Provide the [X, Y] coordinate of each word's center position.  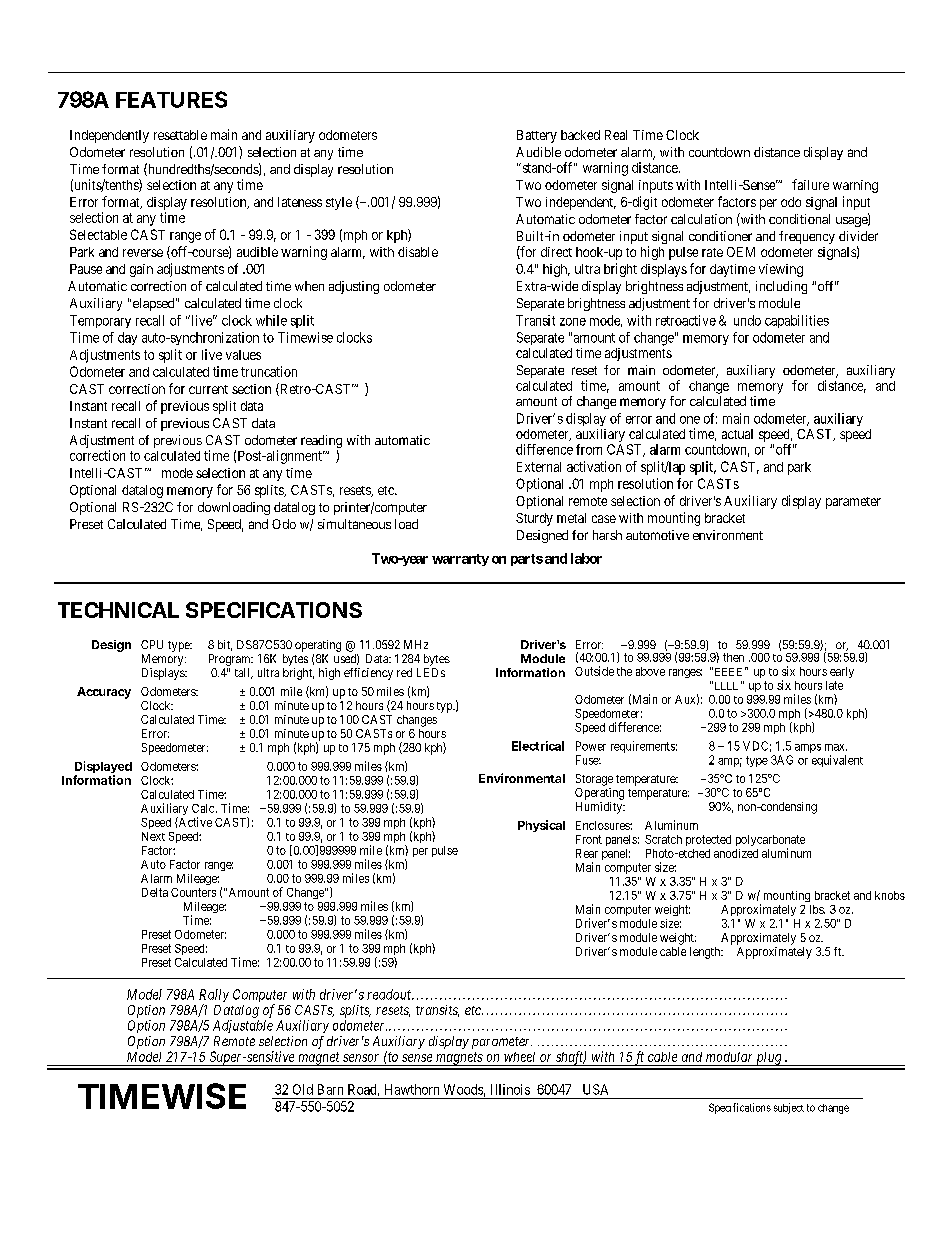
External [539, 467]
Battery [537, 136]
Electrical [538, 746]
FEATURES [171, 99]
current [208, 389]
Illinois [510, 1089]
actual [737, 434]
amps [808, 748]
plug [769, 1059]
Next [153, 836]
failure [810, 184]
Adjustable [243, 1026]
